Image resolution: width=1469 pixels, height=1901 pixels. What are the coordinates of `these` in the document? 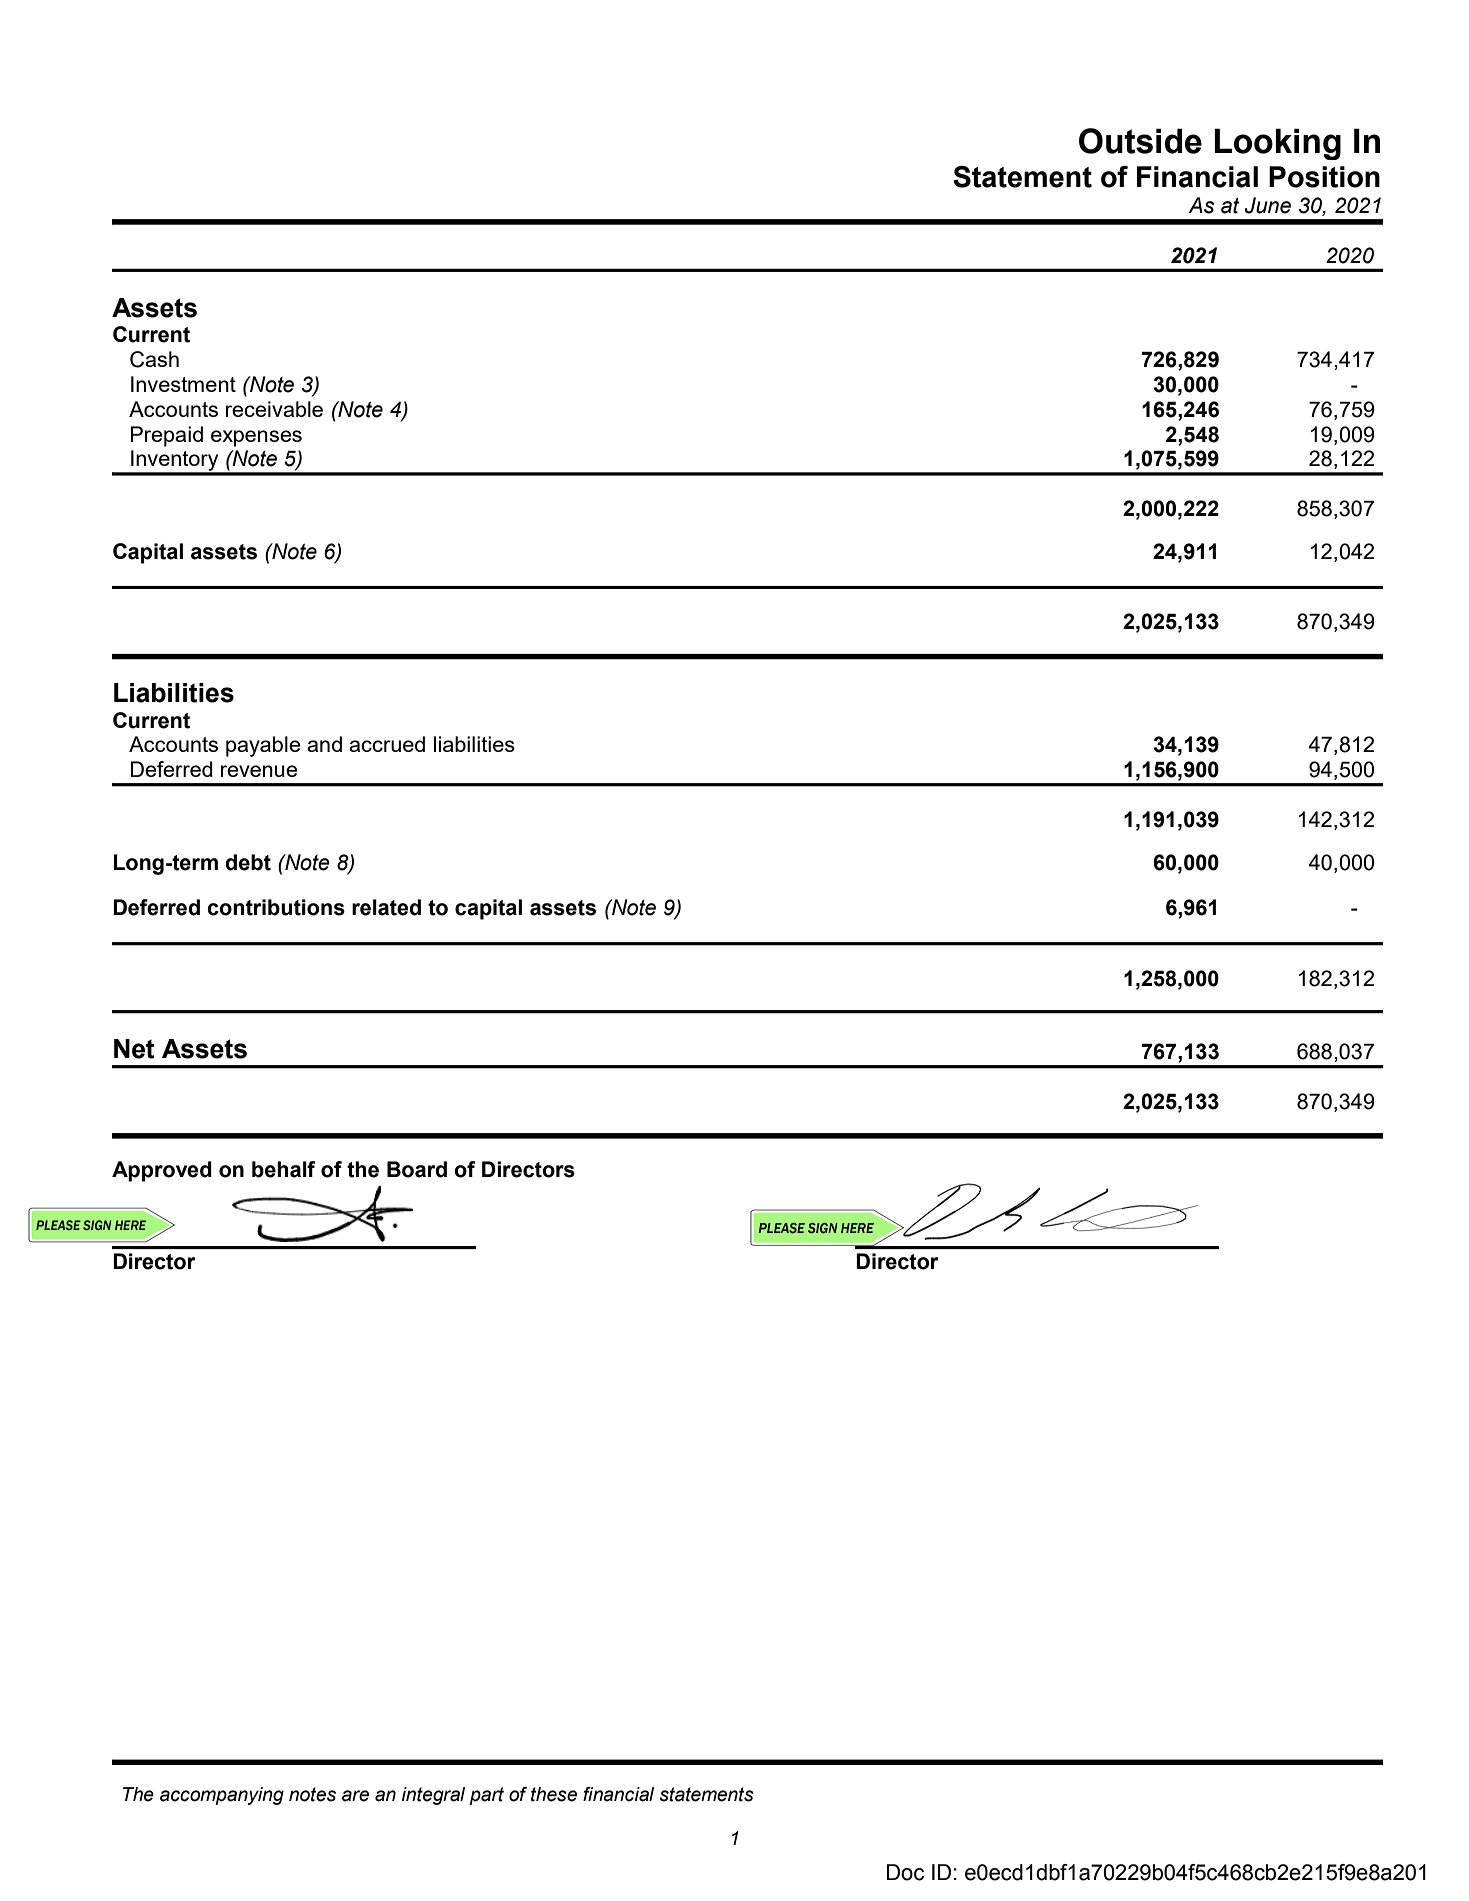 It's located at (554, 1794).
